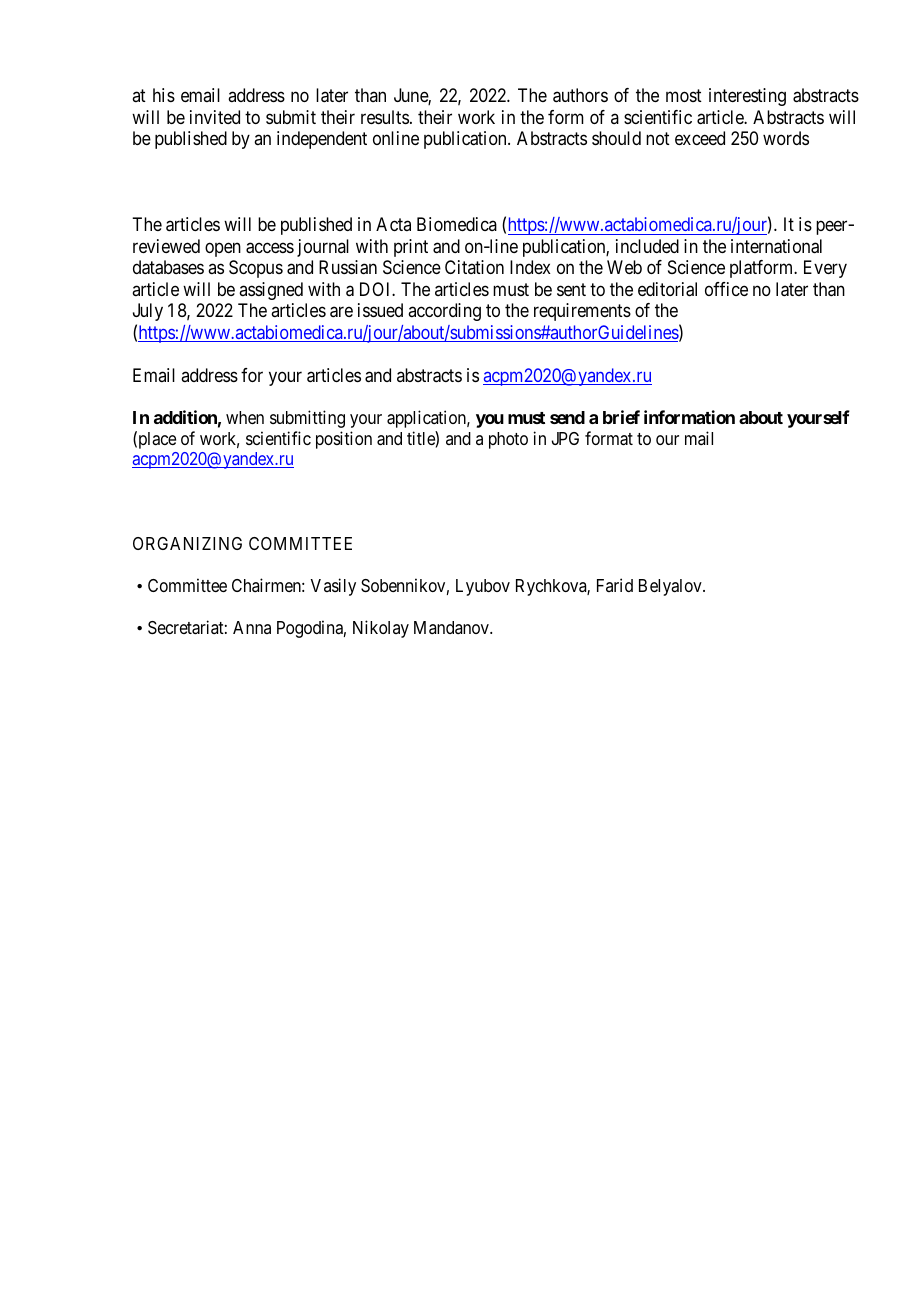 Image resolution: width=924 pixels, height=1307 pixels. Describe the element at coordinates (747, 97) in the screenshot. I see `interesting` at that location.
